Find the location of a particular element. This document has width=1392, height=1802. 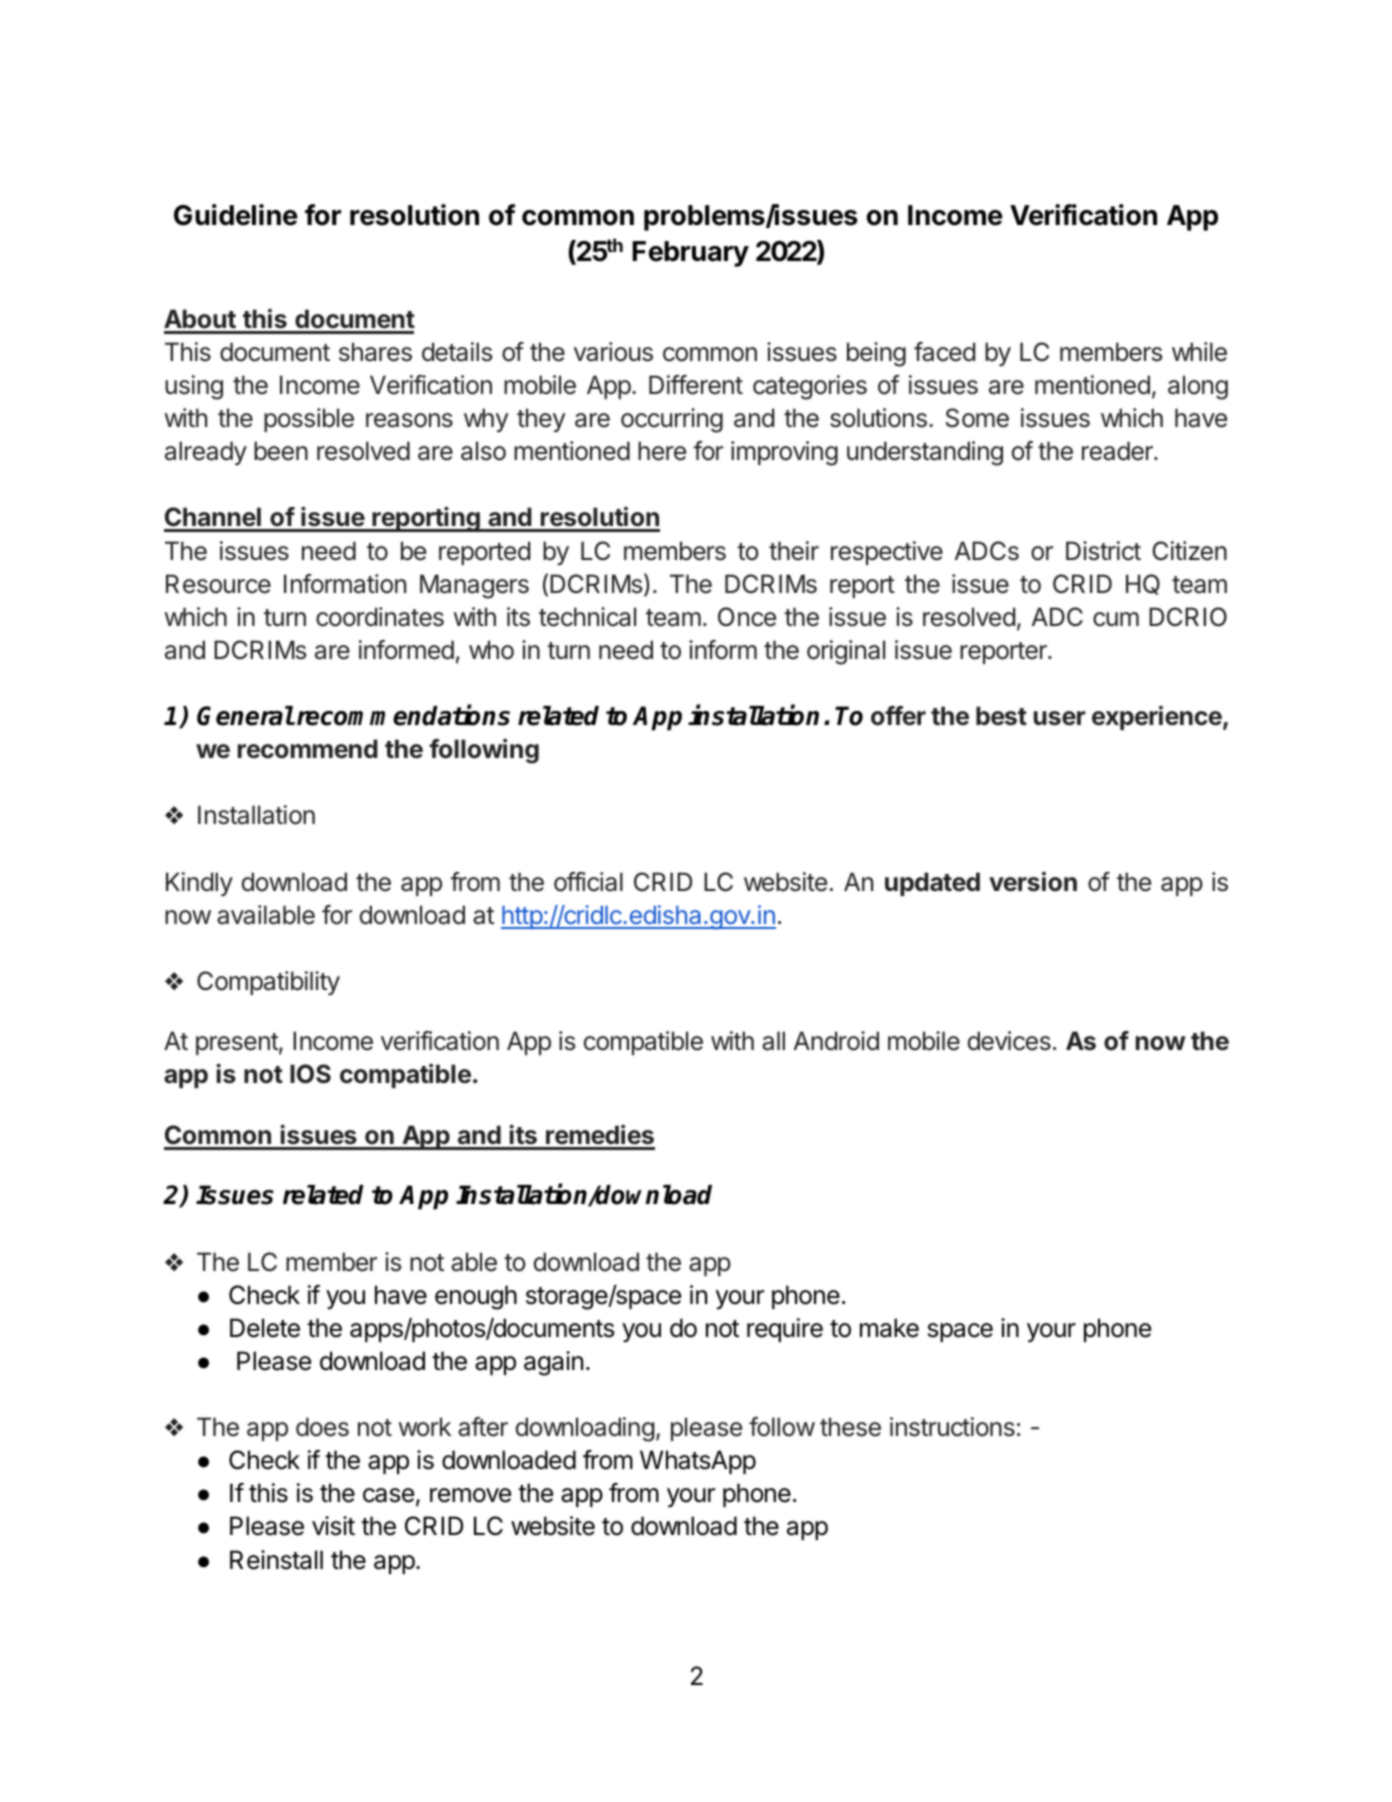

require is located at coordinates (785, 1330).
